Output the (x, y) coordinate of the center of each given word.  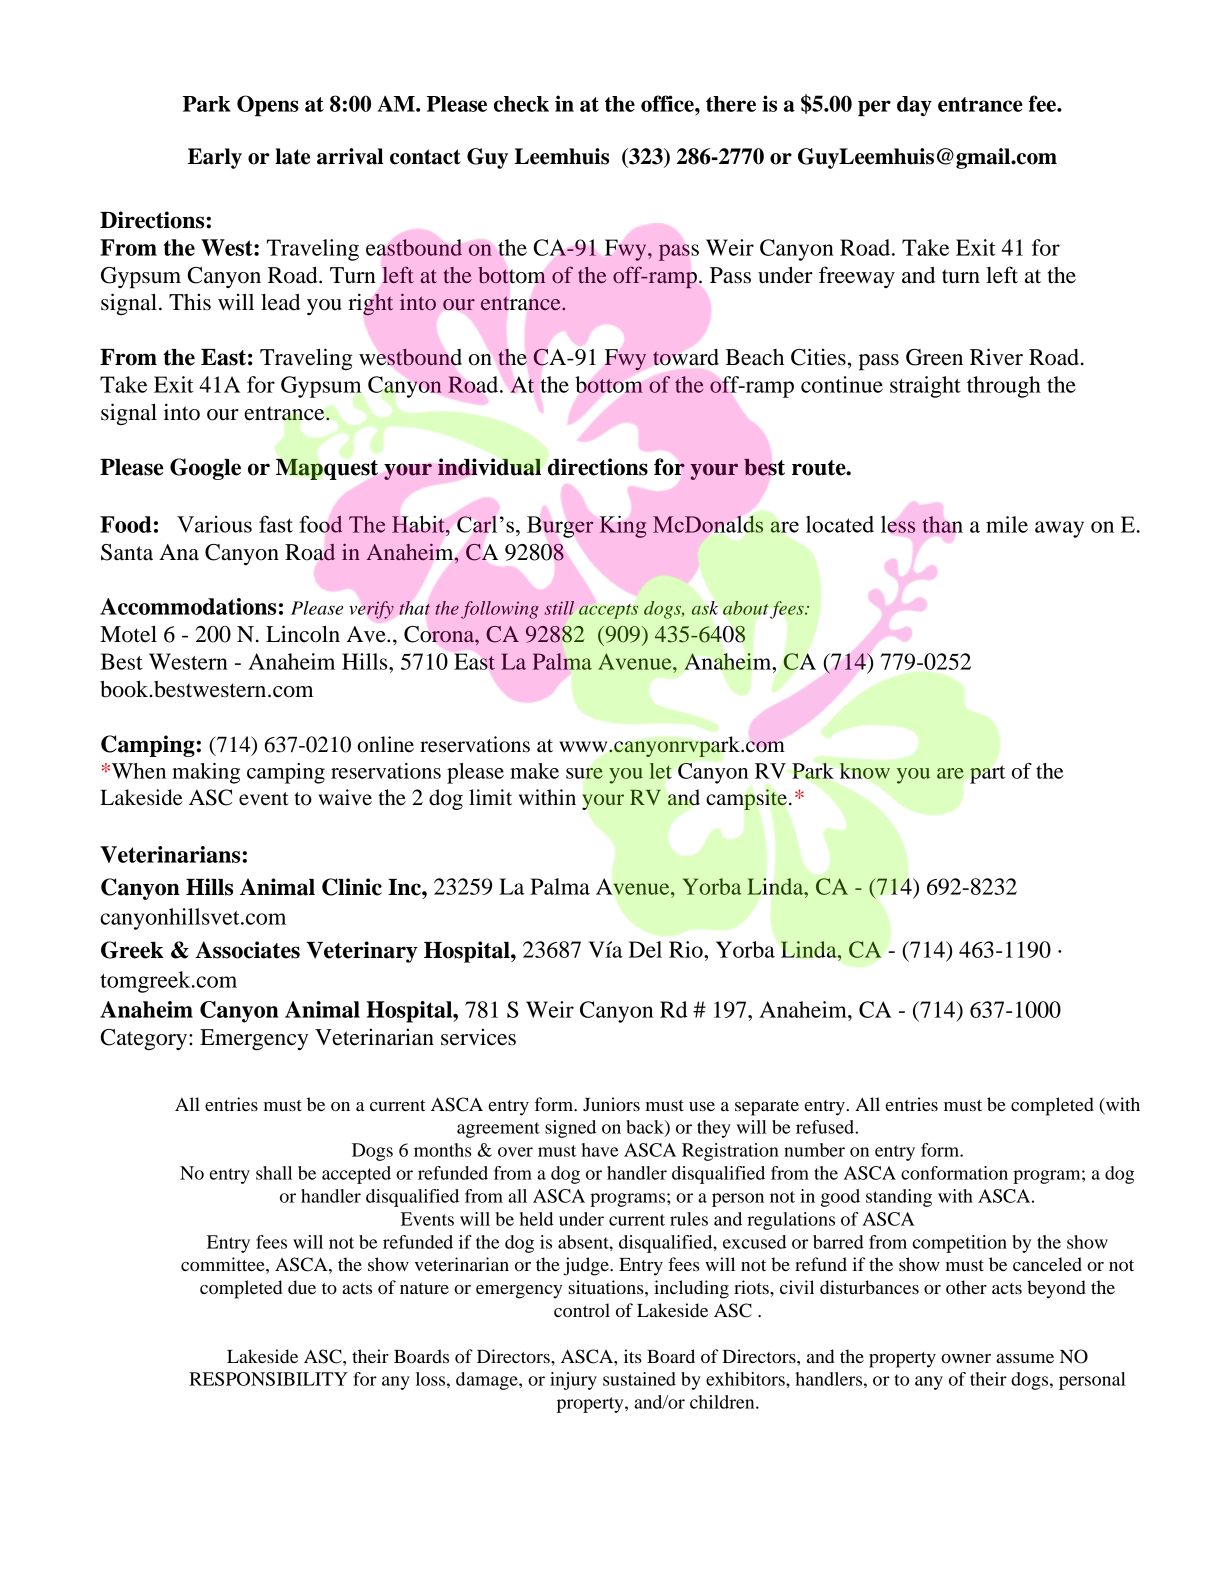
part (987, 774)
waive (345, 797)
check (521, 104)
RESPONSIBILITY (268, 1379)
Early (215, 158)
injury (573, 1381)
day (914, 106)
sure (584, 773)
